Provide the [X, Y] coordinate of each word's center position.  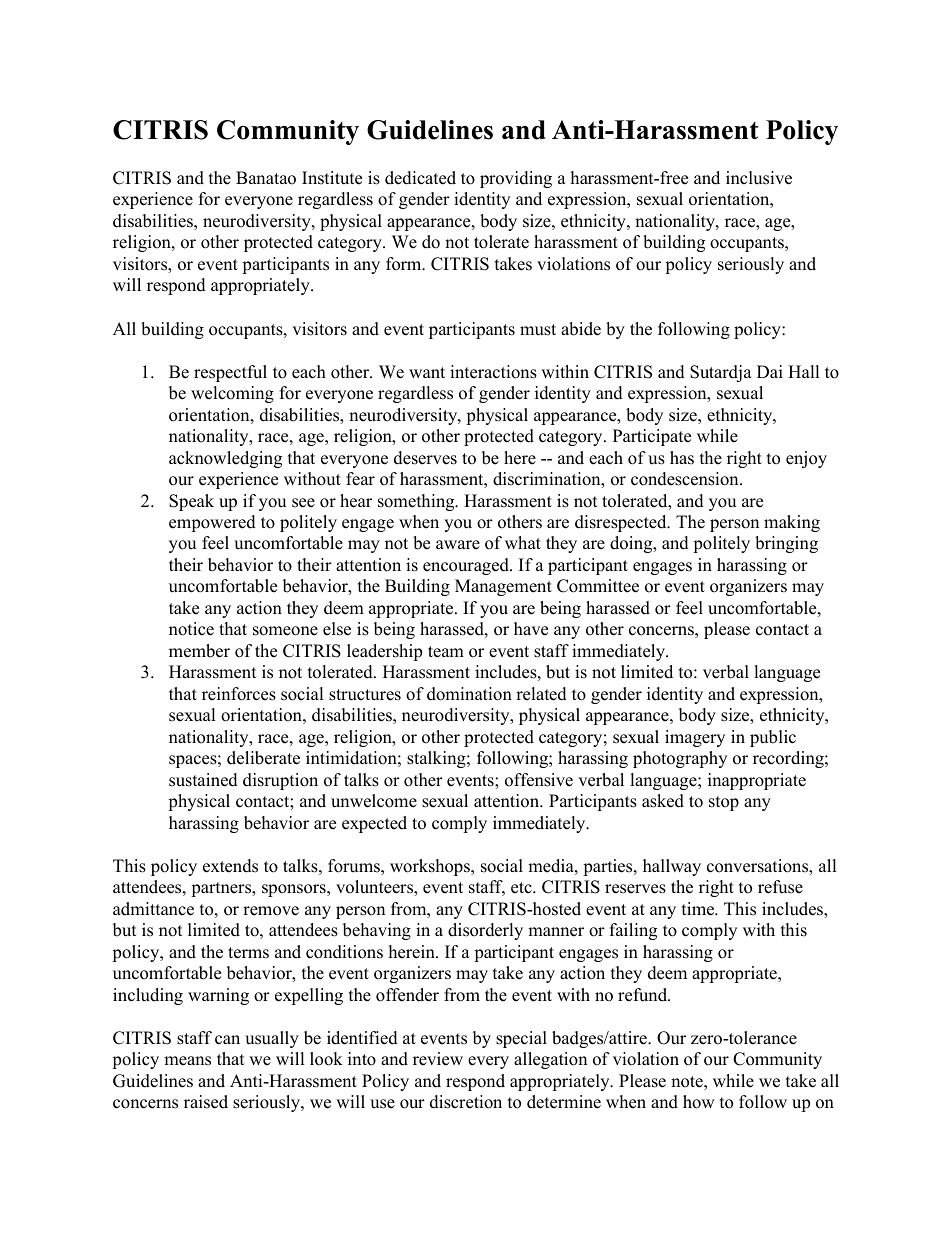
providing [516, 179]
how [699, 1102]
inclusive [759, 178]
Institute [332, 178]
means [187, 1061]
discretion [466, 1102]
